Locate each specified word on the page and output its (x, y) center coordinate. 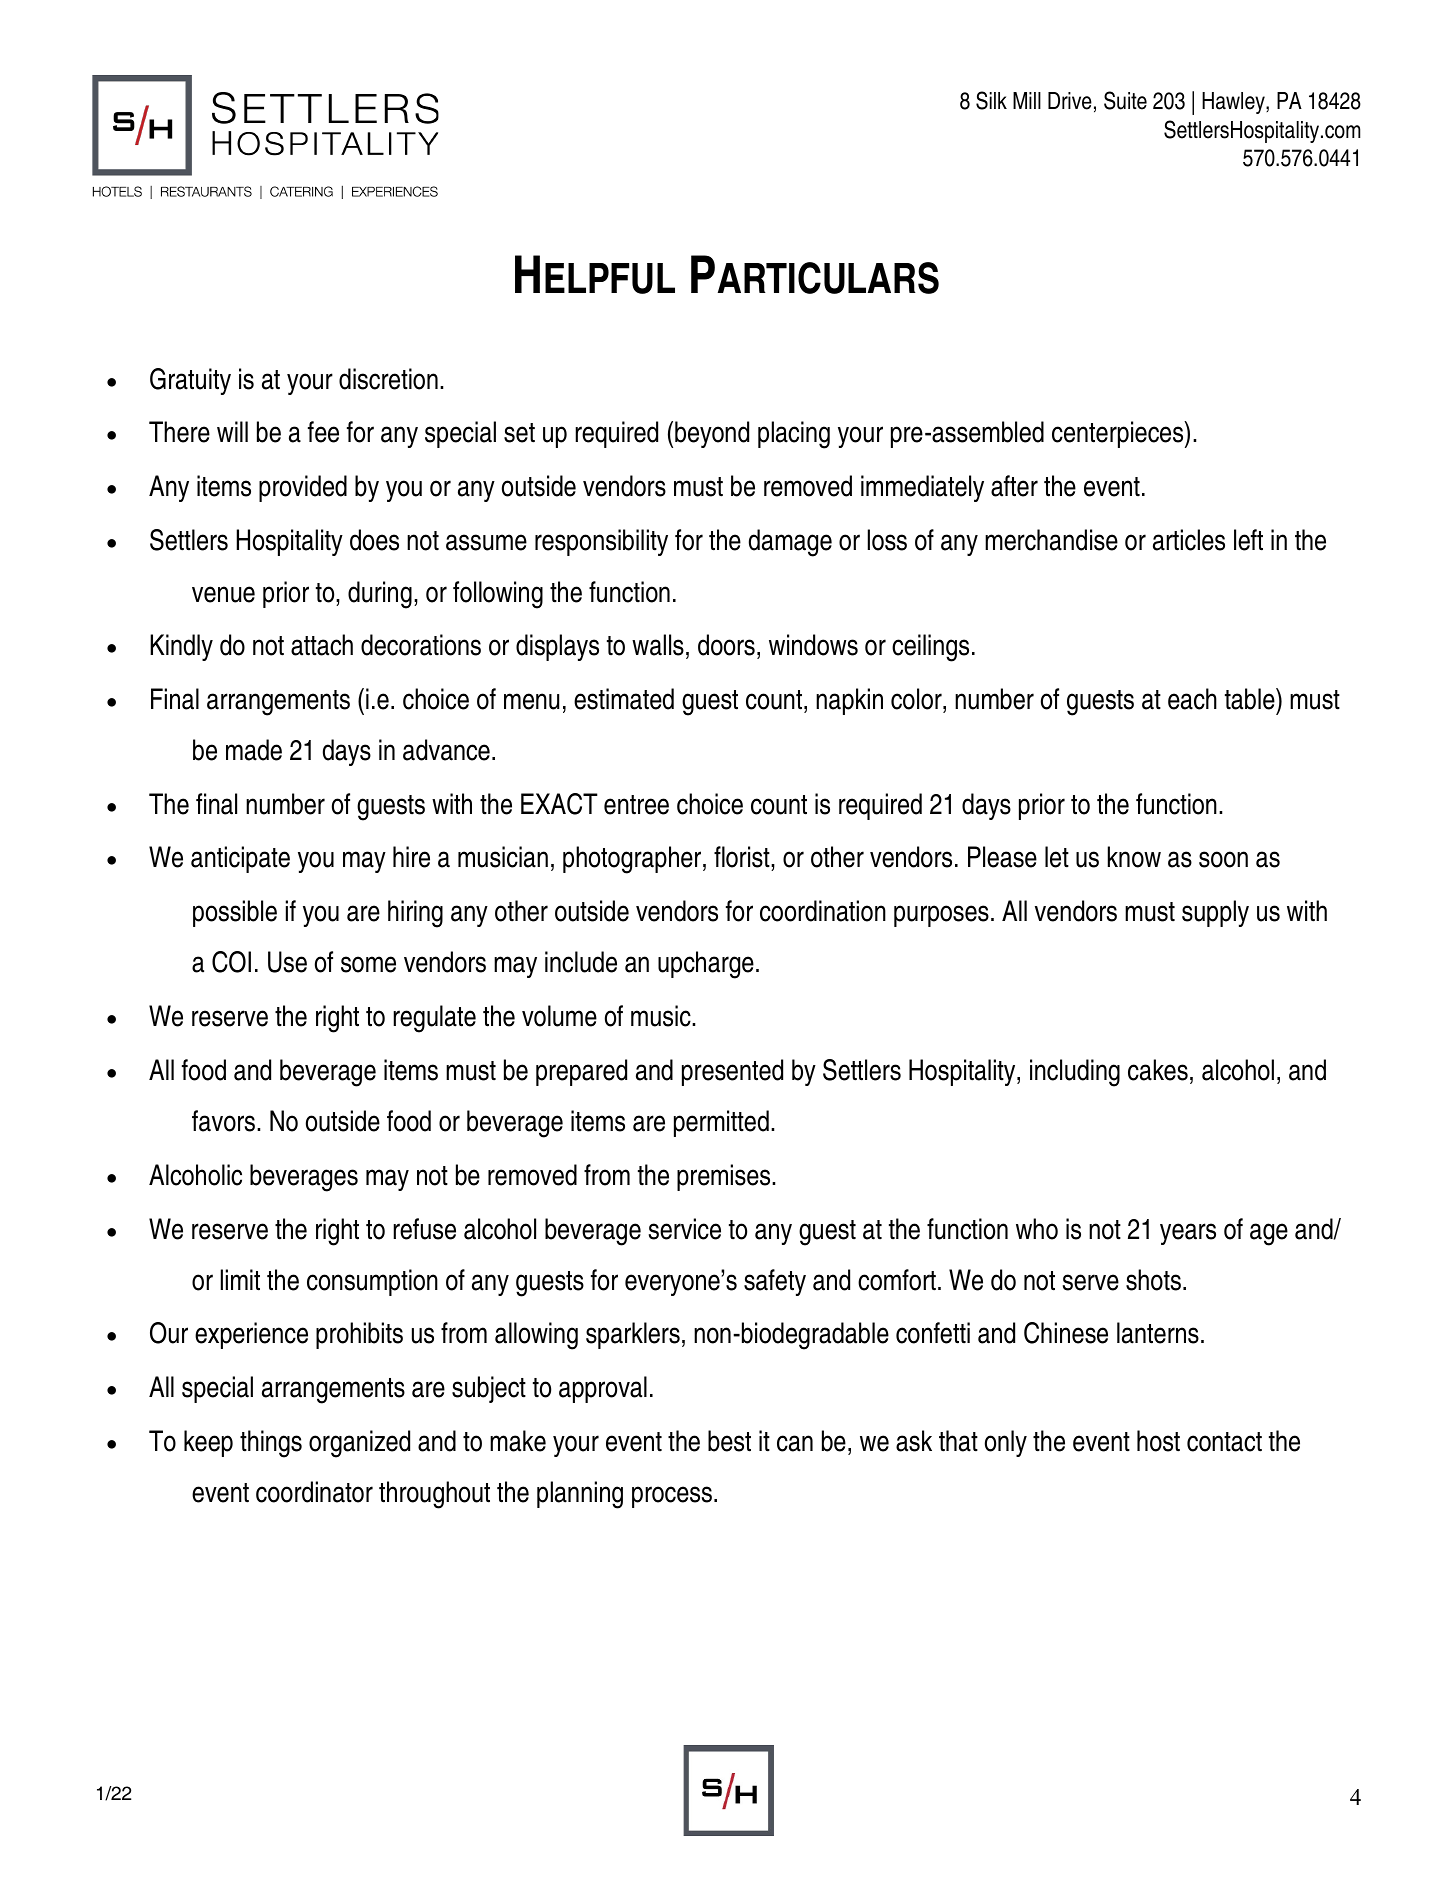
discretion (388, 379)
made (254, 750)
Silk (991, 100)
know (1134, 857)
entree (636, 805)
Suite (1125, 100)
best (729, 1441)
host (1158, 1441)
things (271, 1444)
